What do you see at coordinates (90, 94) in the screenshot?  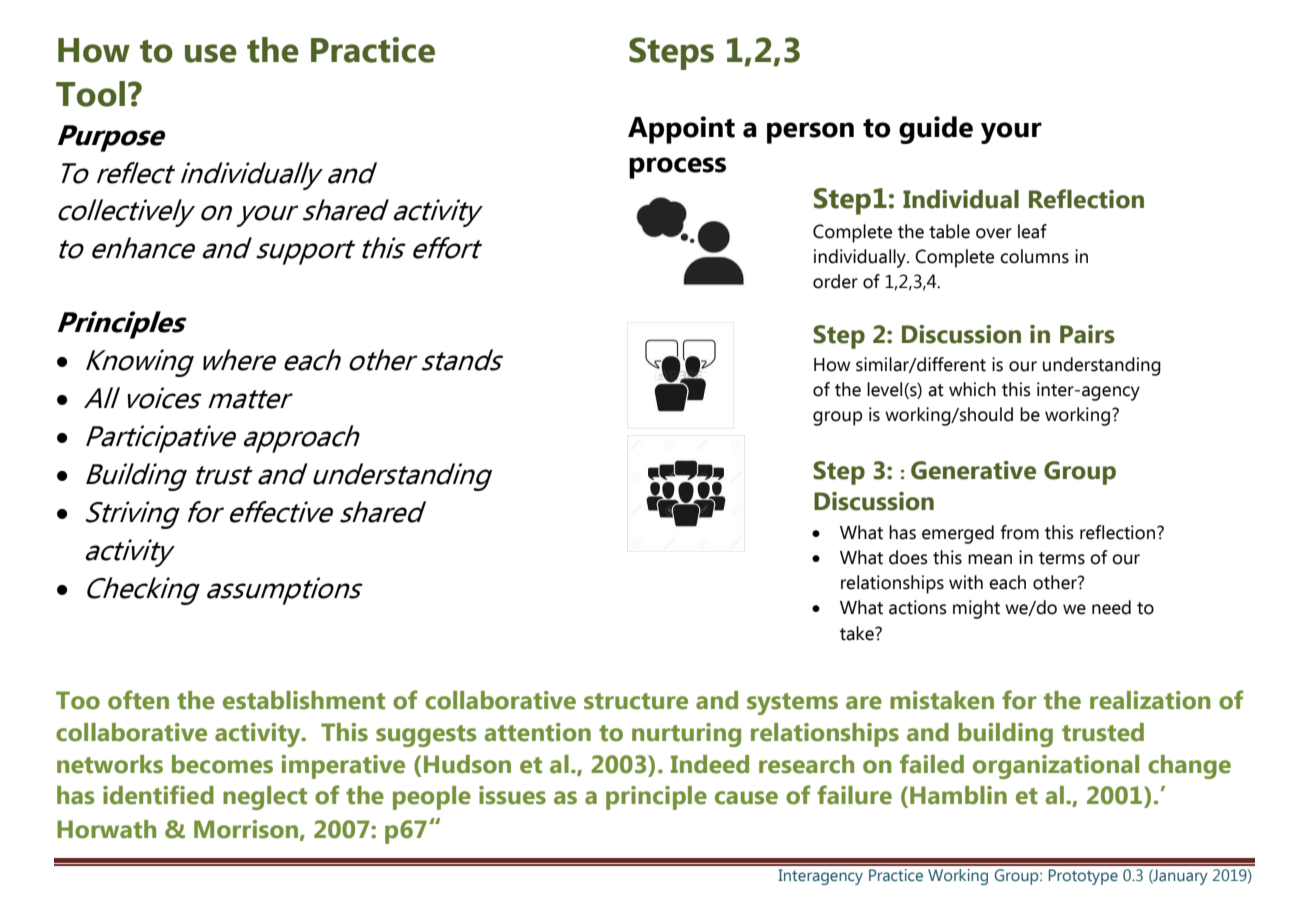 I see `Tool` at bounding box center [90, 94].
